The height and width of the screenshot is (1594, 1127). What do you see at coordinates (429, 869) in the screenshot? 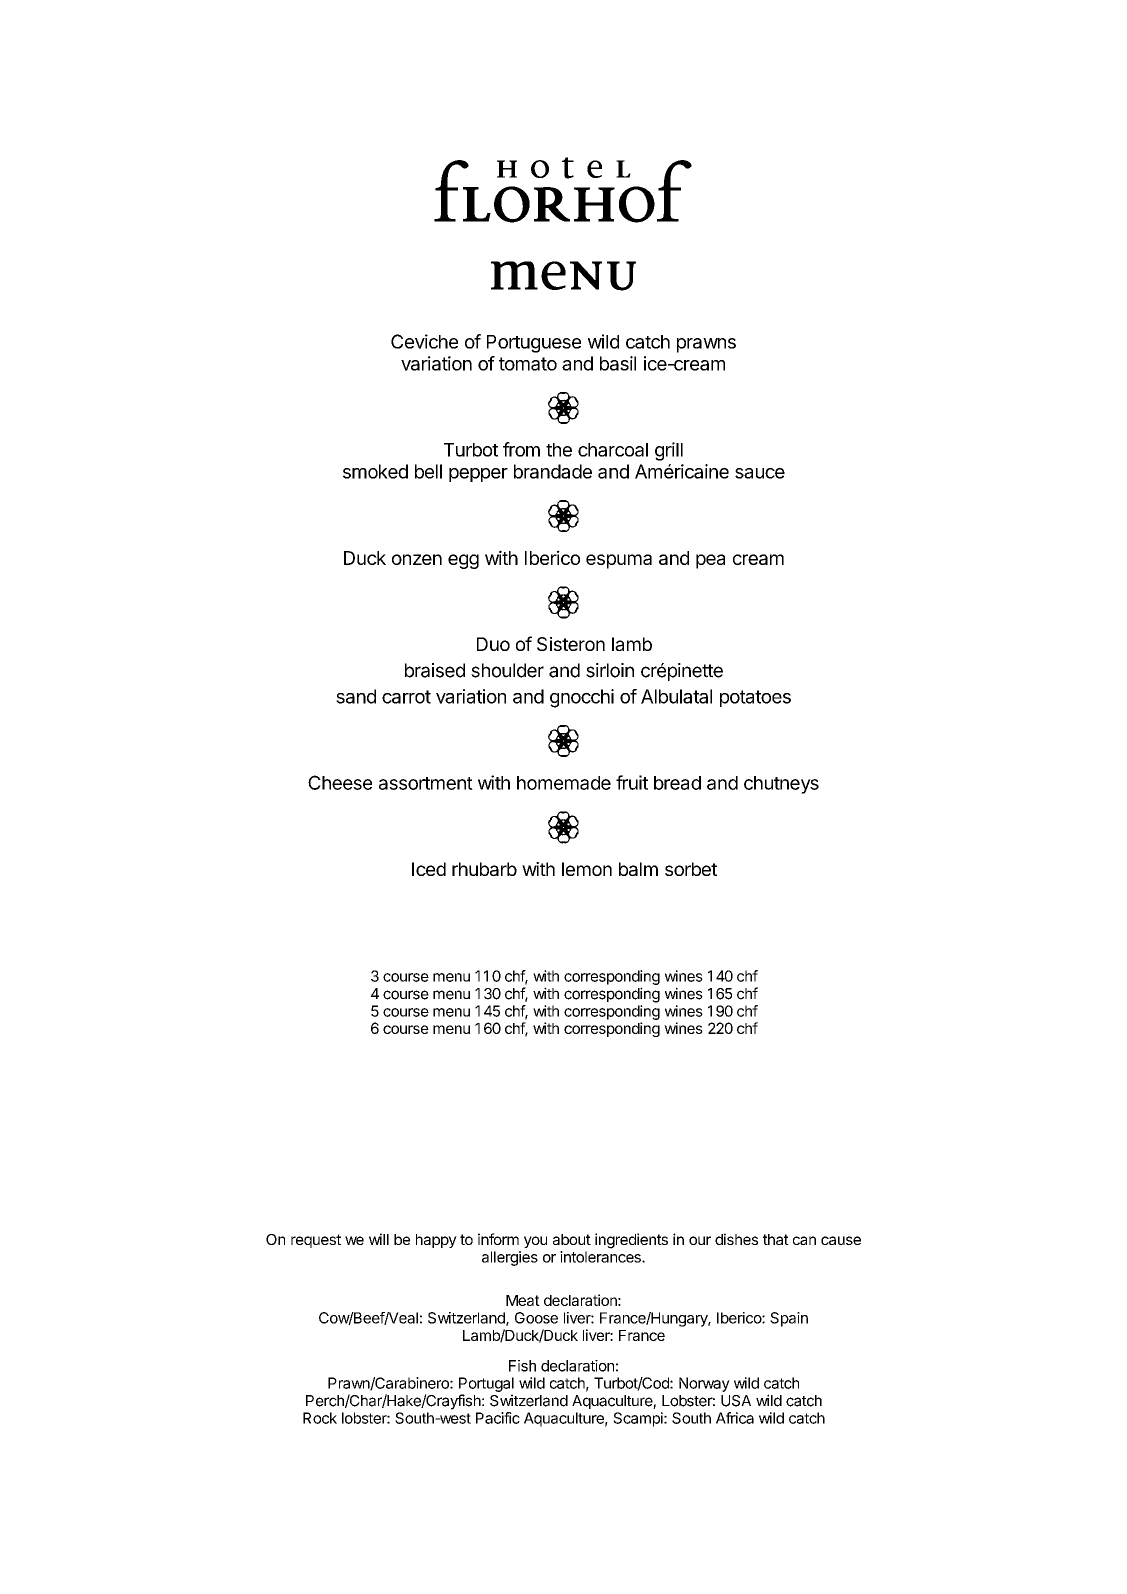
I see `Iced` at bounding box center [429, 869].
